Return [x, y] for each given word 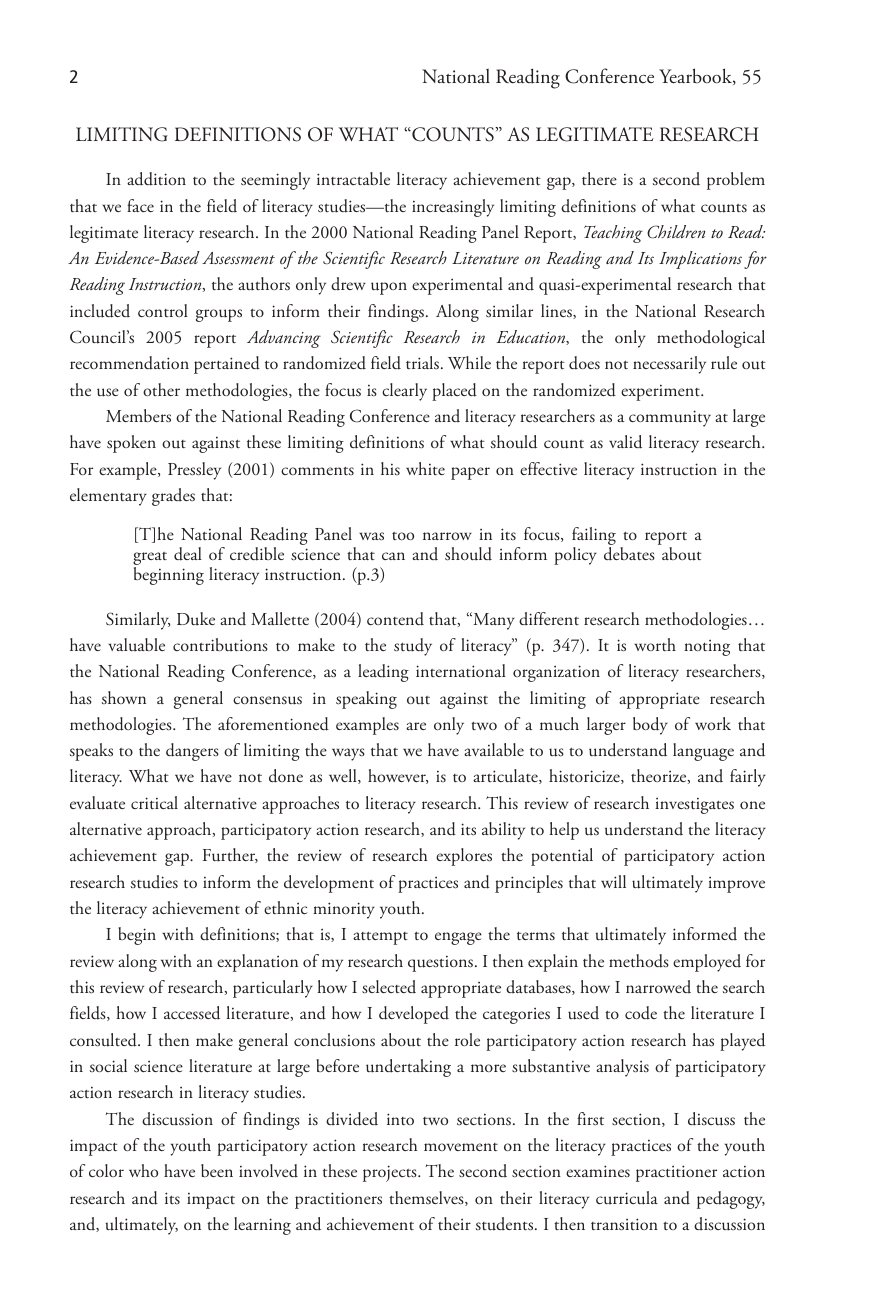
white [425, 468]
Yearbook [696, 76]
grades [173, 497]
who [143, 1170]
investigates [694, 806]
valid [625, 442]
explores [464, 857]
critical [154, 802]
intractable [353, 178]
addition [156, 179]
